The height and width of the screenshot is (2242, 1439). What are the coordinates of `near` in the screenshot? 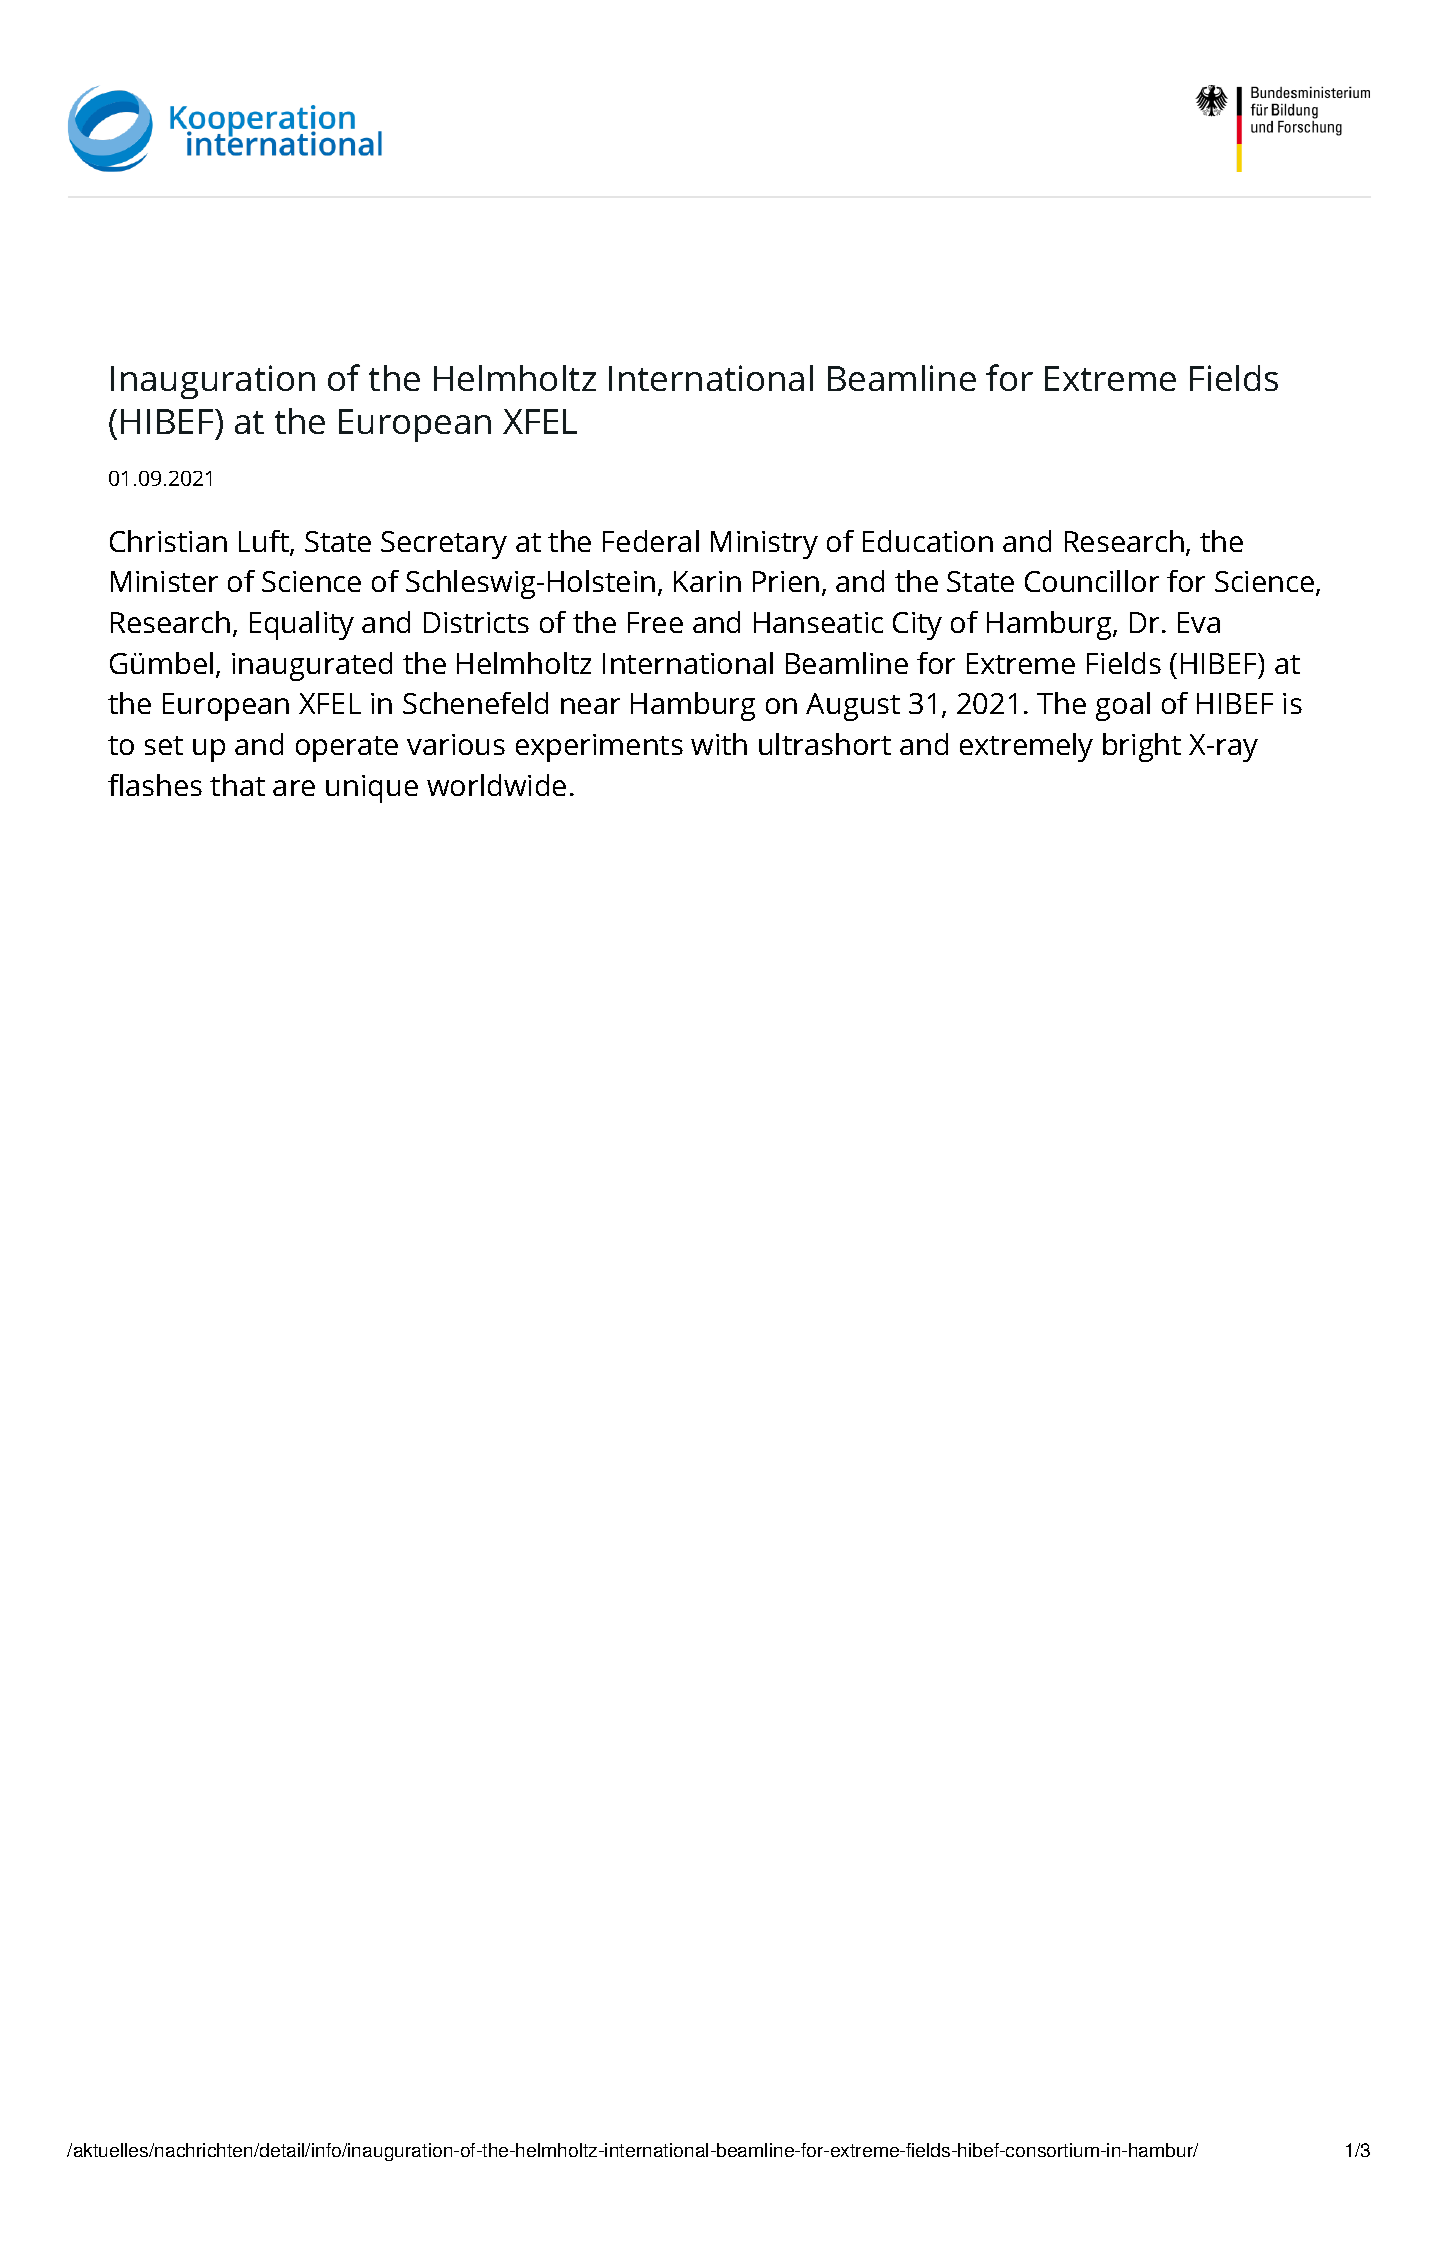 It's located at (590, 706).
